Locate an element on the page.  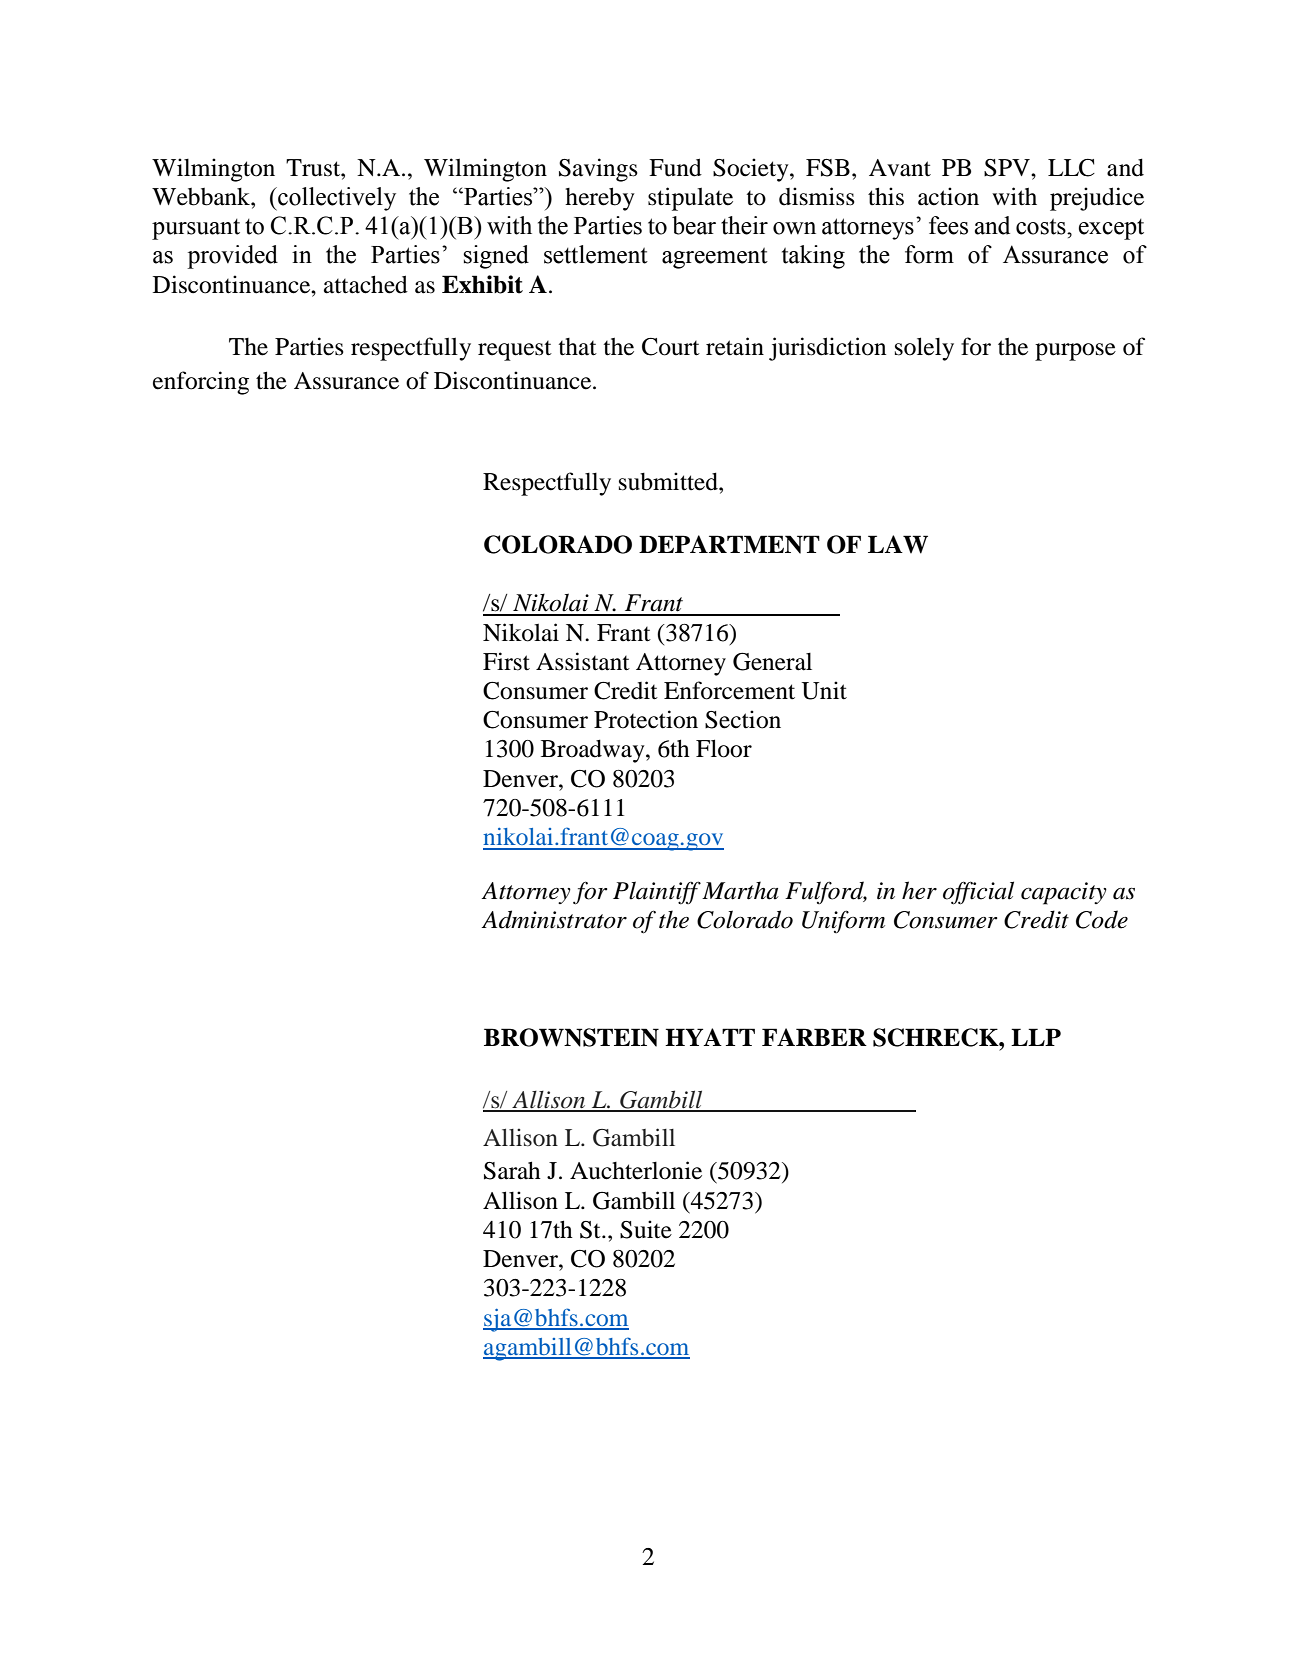
LLP is located at coordinates (1036, 1037).
